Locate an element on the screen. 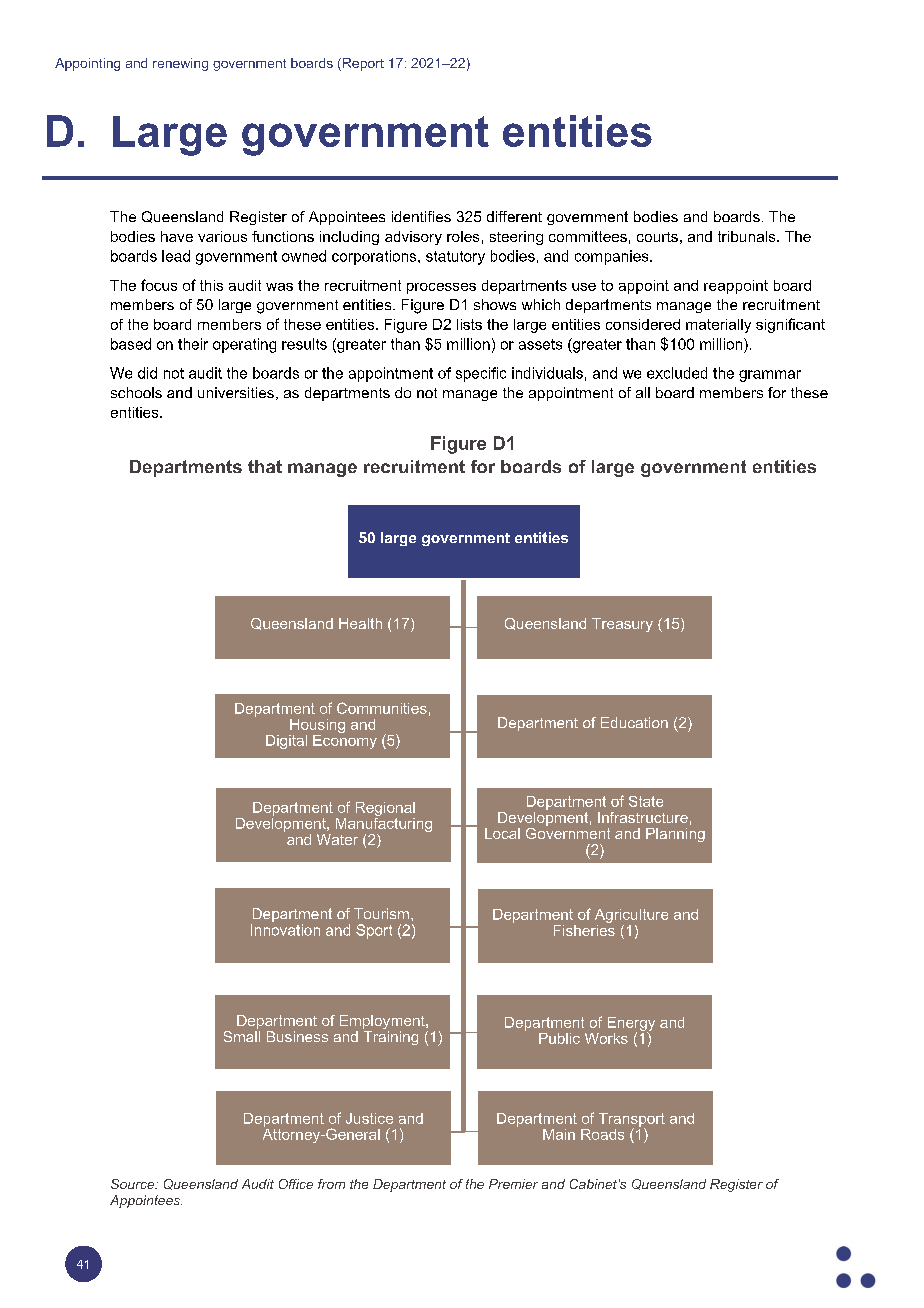 The width and height of the screenshot is (924, 1308). Report is located at coordinates (362, 64).
